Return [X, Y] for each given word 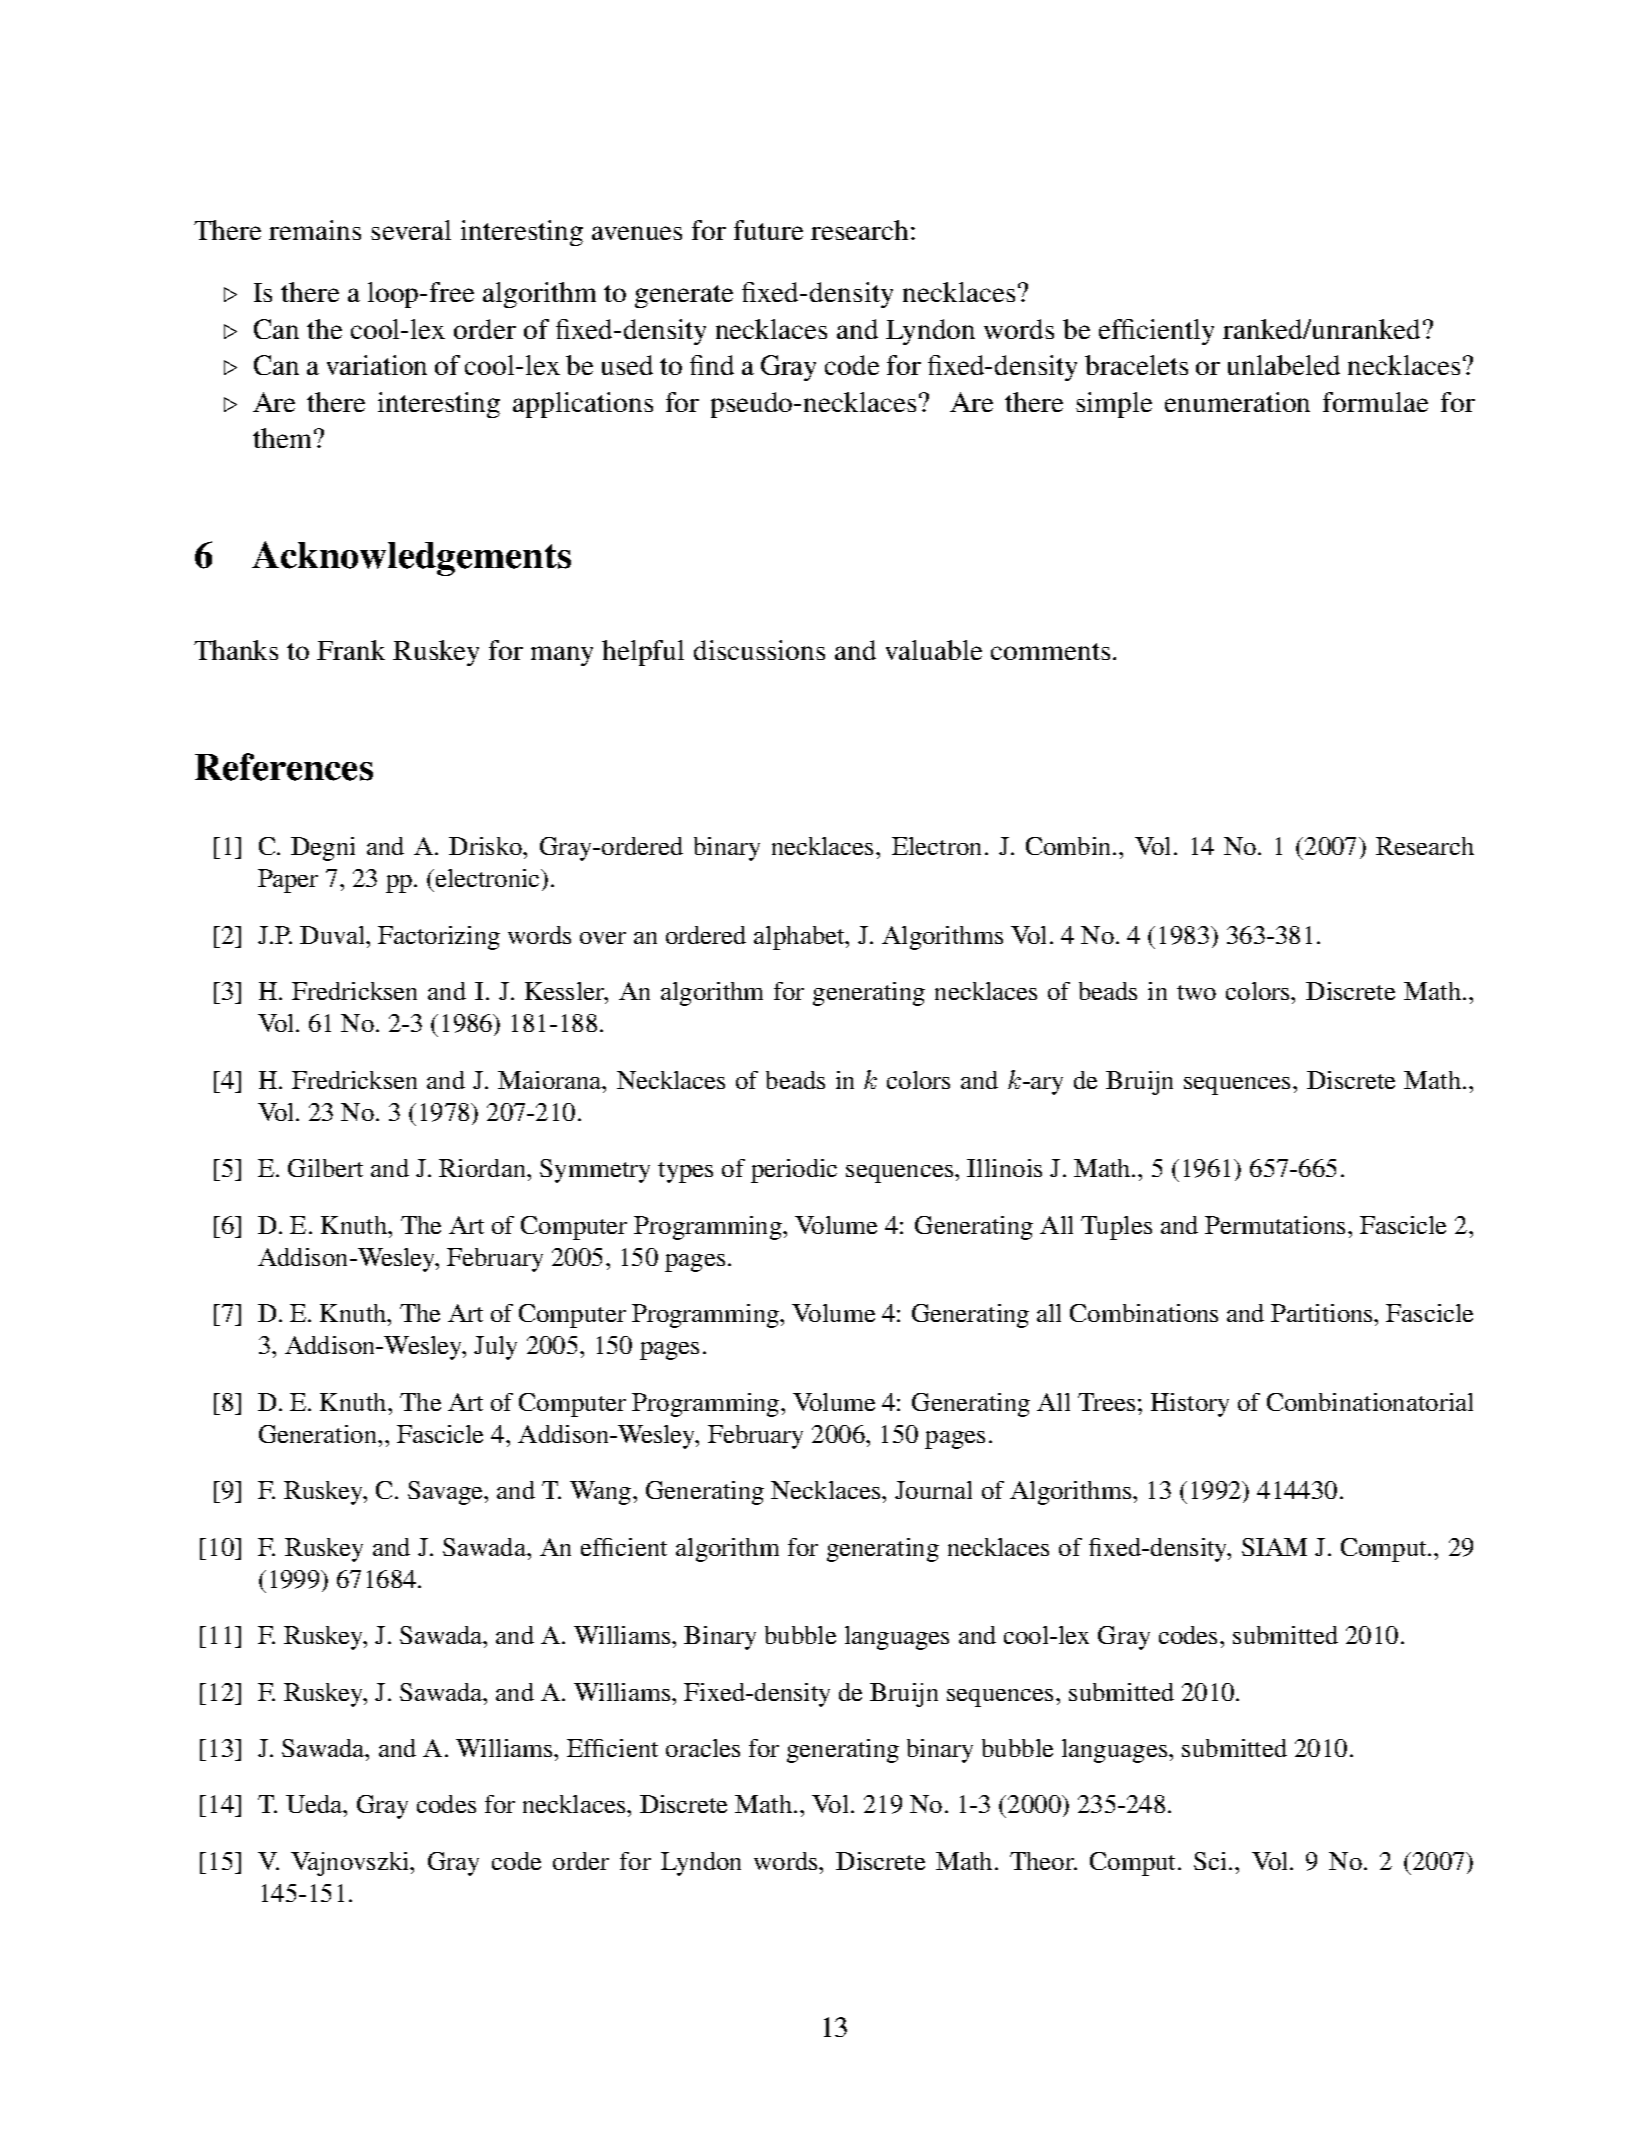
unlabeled [1284, 365]
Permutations [1275, 1225]
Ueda [315, 1804]
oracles [703, 1748]
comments [1050, 651]
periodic [794, 1171]
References [284, 767]
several [411, 230]
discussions [759, 650]
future [768, 230]
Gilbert [325, 1168]
